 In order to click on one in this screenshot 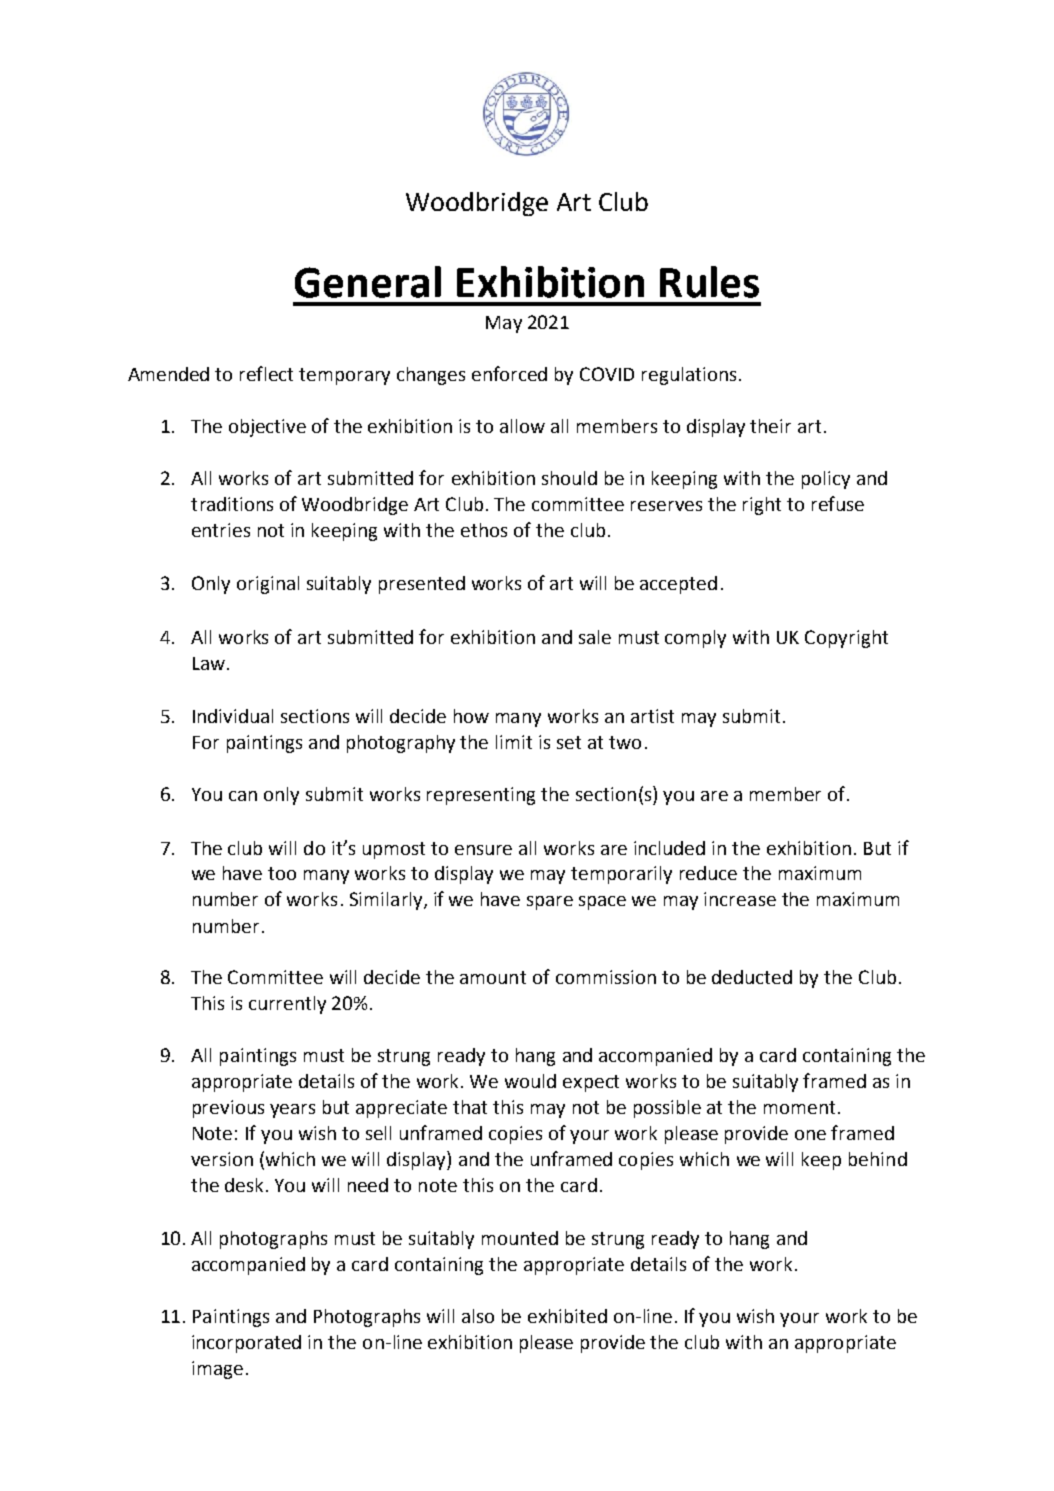, I will do `click(810, 1135)`.
